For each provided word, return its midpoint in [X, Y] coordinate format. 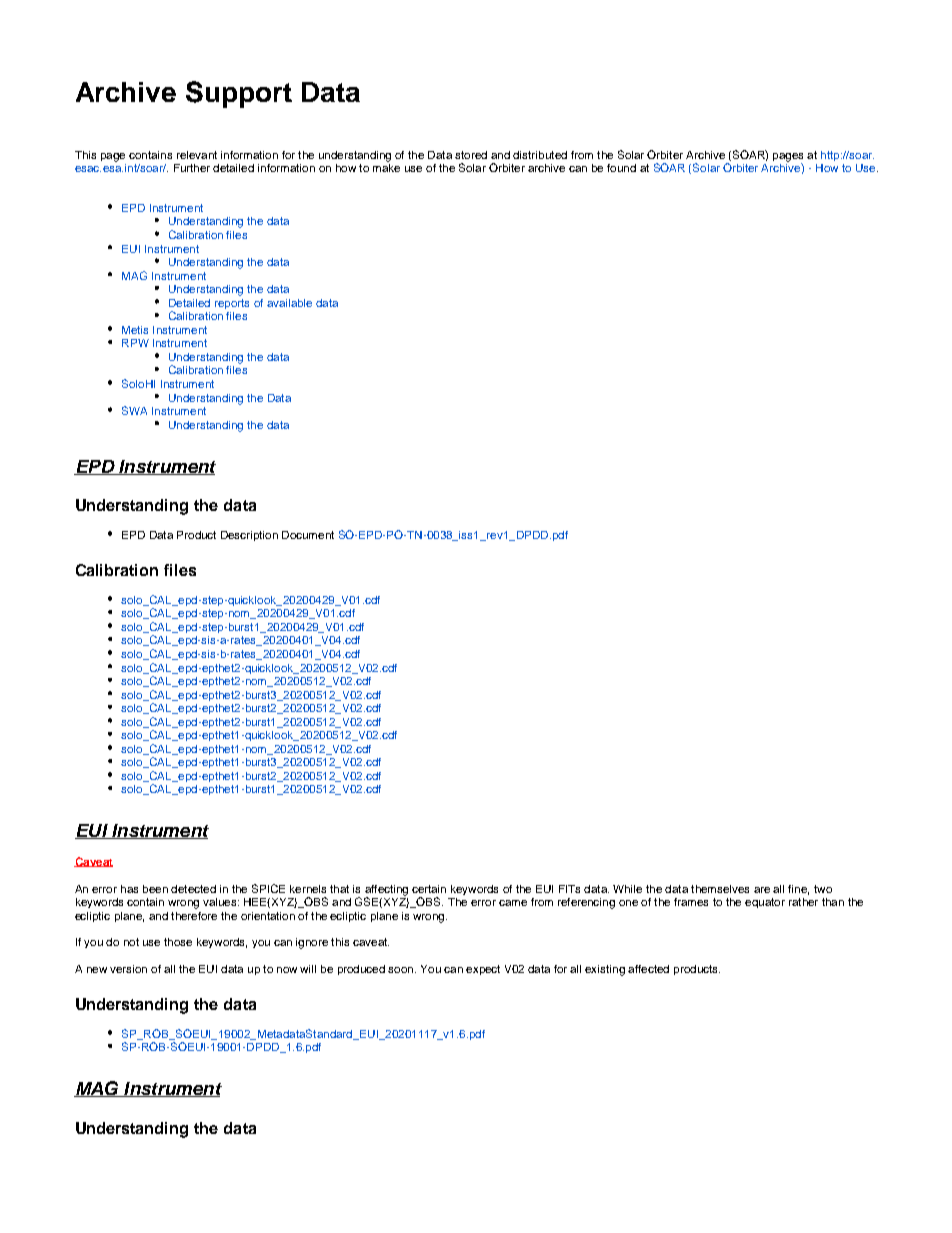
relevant [197, 155]
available [289, 303]
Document [308, 535]
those [178, 942]
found [621, 168]
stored [471, 155]
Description [249, 536]
